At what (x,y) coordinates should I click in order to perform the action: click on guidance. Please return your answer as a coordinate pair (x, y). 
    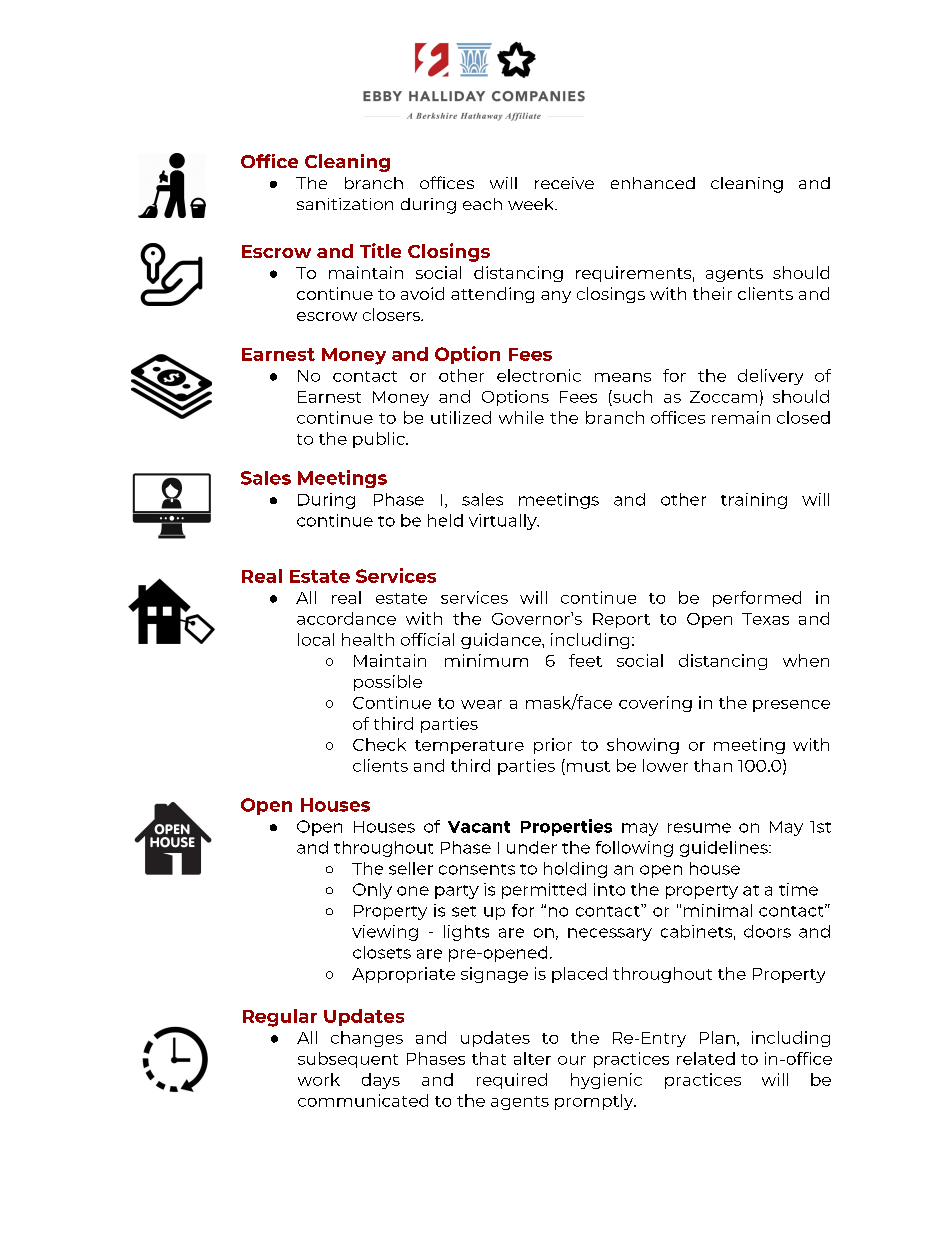
    Looking at the image, I should click on (502, 641).
